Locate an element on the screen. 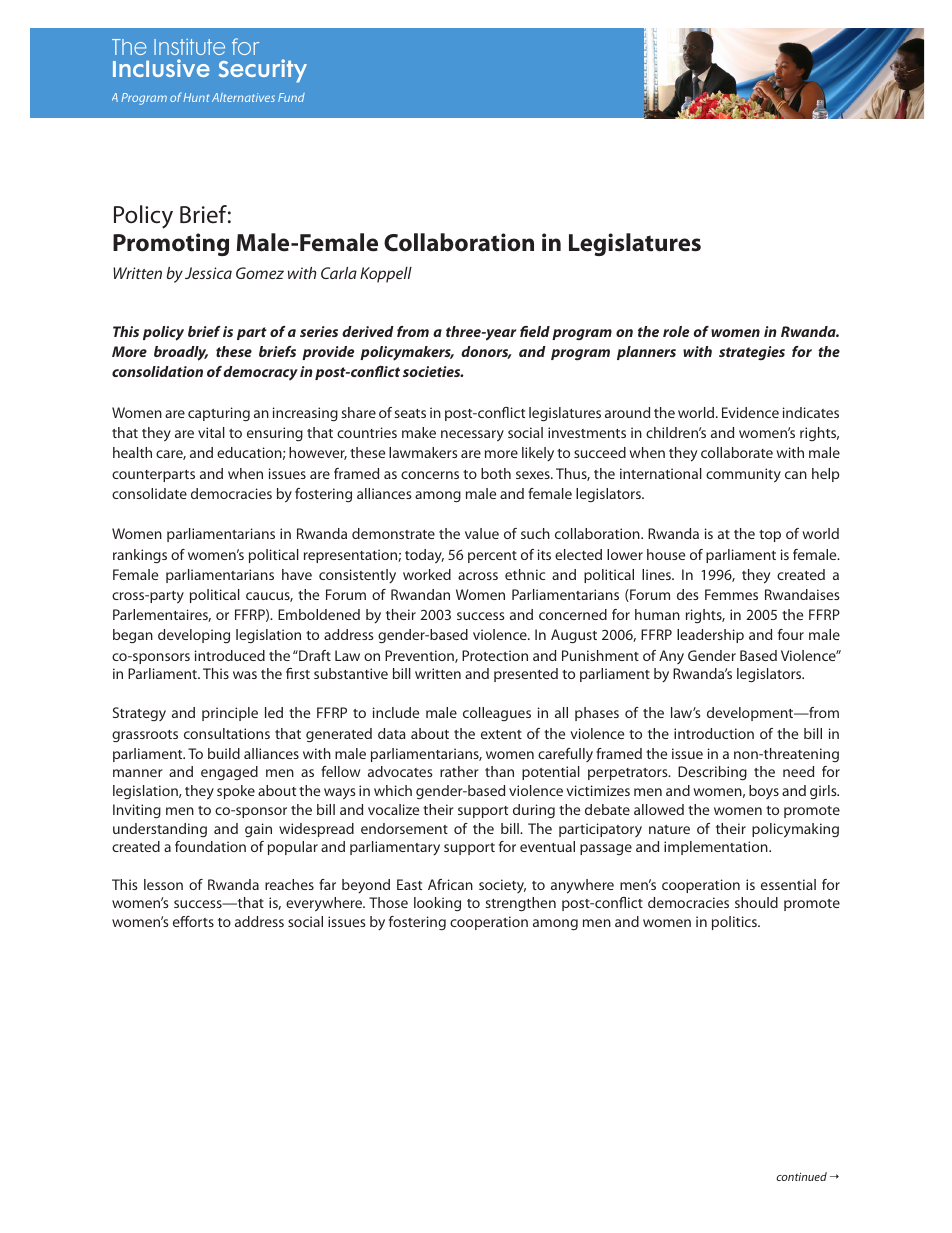  boys is located at coordinates (764, 792).
